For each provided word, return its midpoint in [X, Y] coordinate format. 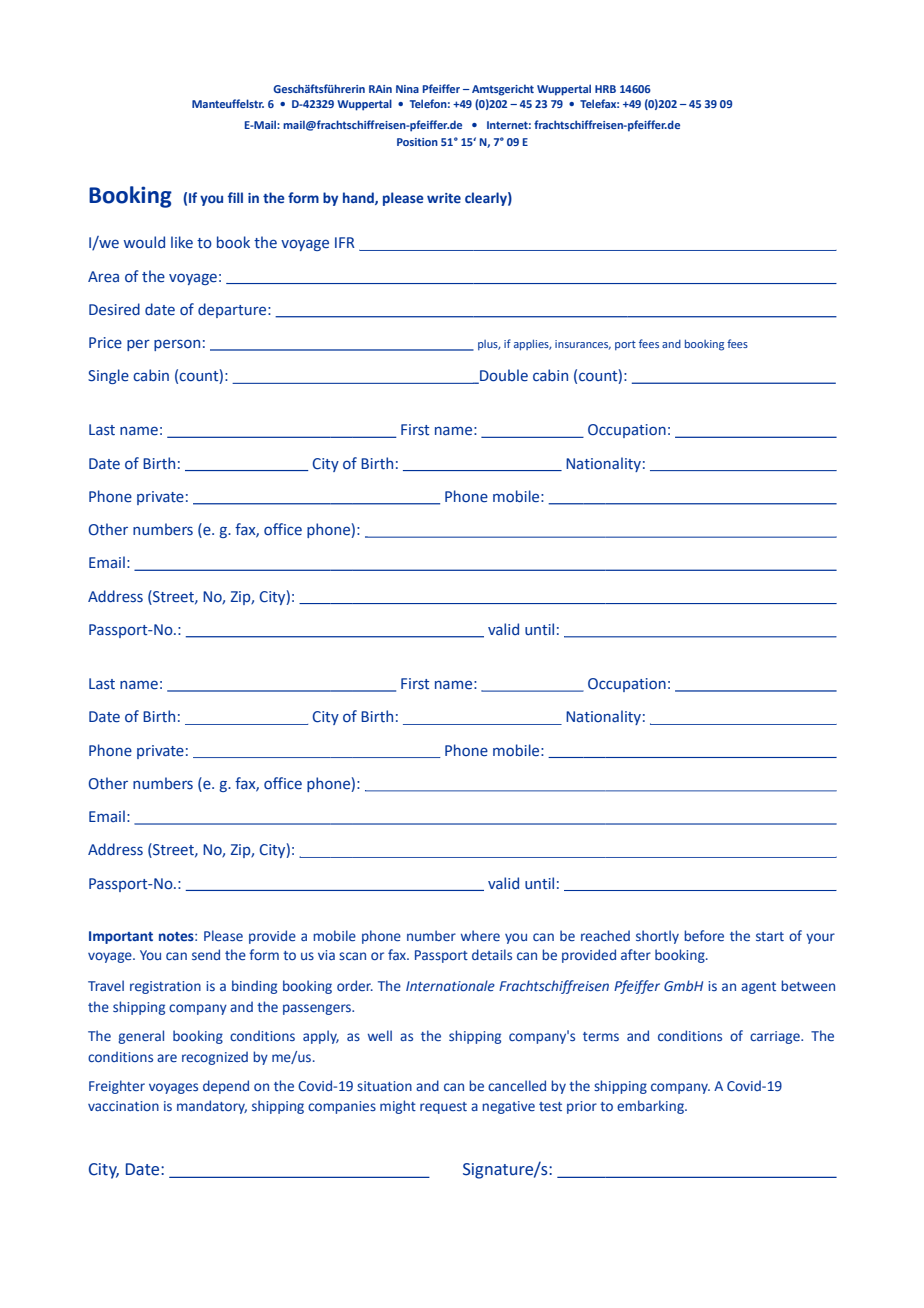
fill [235, 197]
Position [417, 142]
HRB [605, 89]
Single [108, 376]
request [443, 1108]
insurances [583, 345]
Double [503, 376]
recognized [215, 1058]
